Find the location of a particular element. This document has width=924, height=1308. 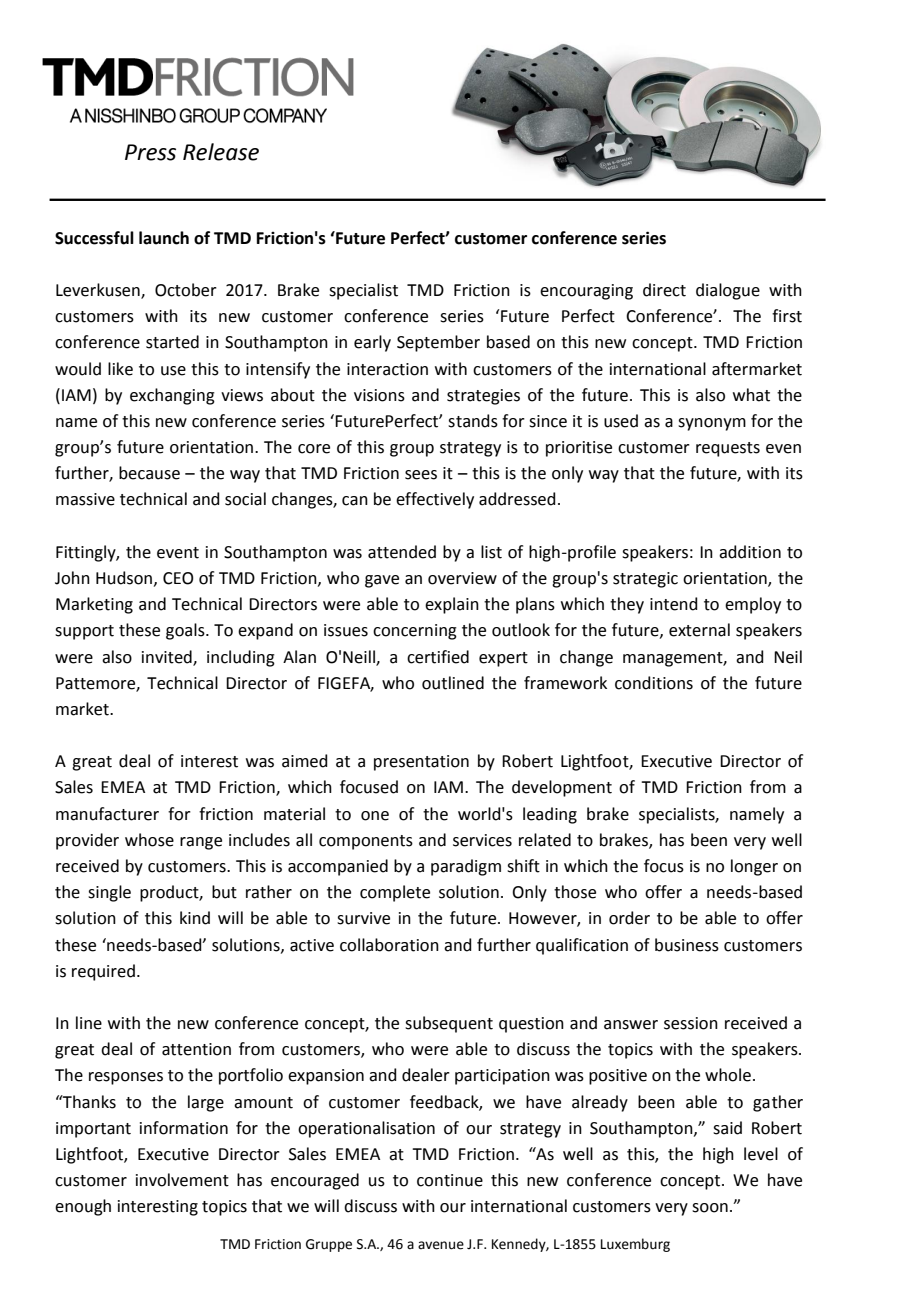

Press is located at coordinates (150, 152).
